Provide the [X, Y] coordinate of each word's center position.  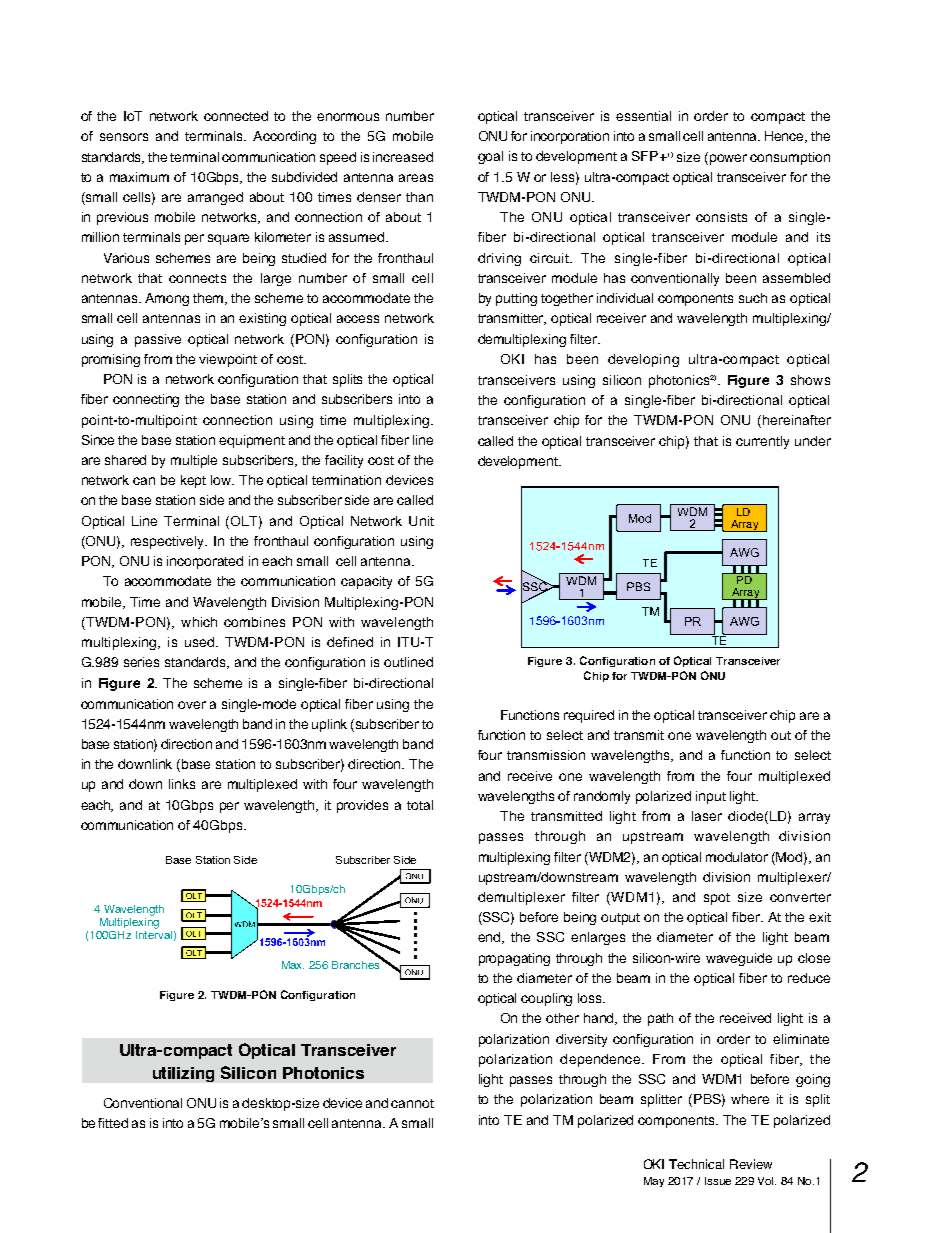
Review [751, 1164]
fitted [113, 1123]
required [589, 716]
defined [350, 642]
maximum [139, 177]
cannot [412, 1103]
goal [490, 157]
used [199, 642]
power [728, 159]
